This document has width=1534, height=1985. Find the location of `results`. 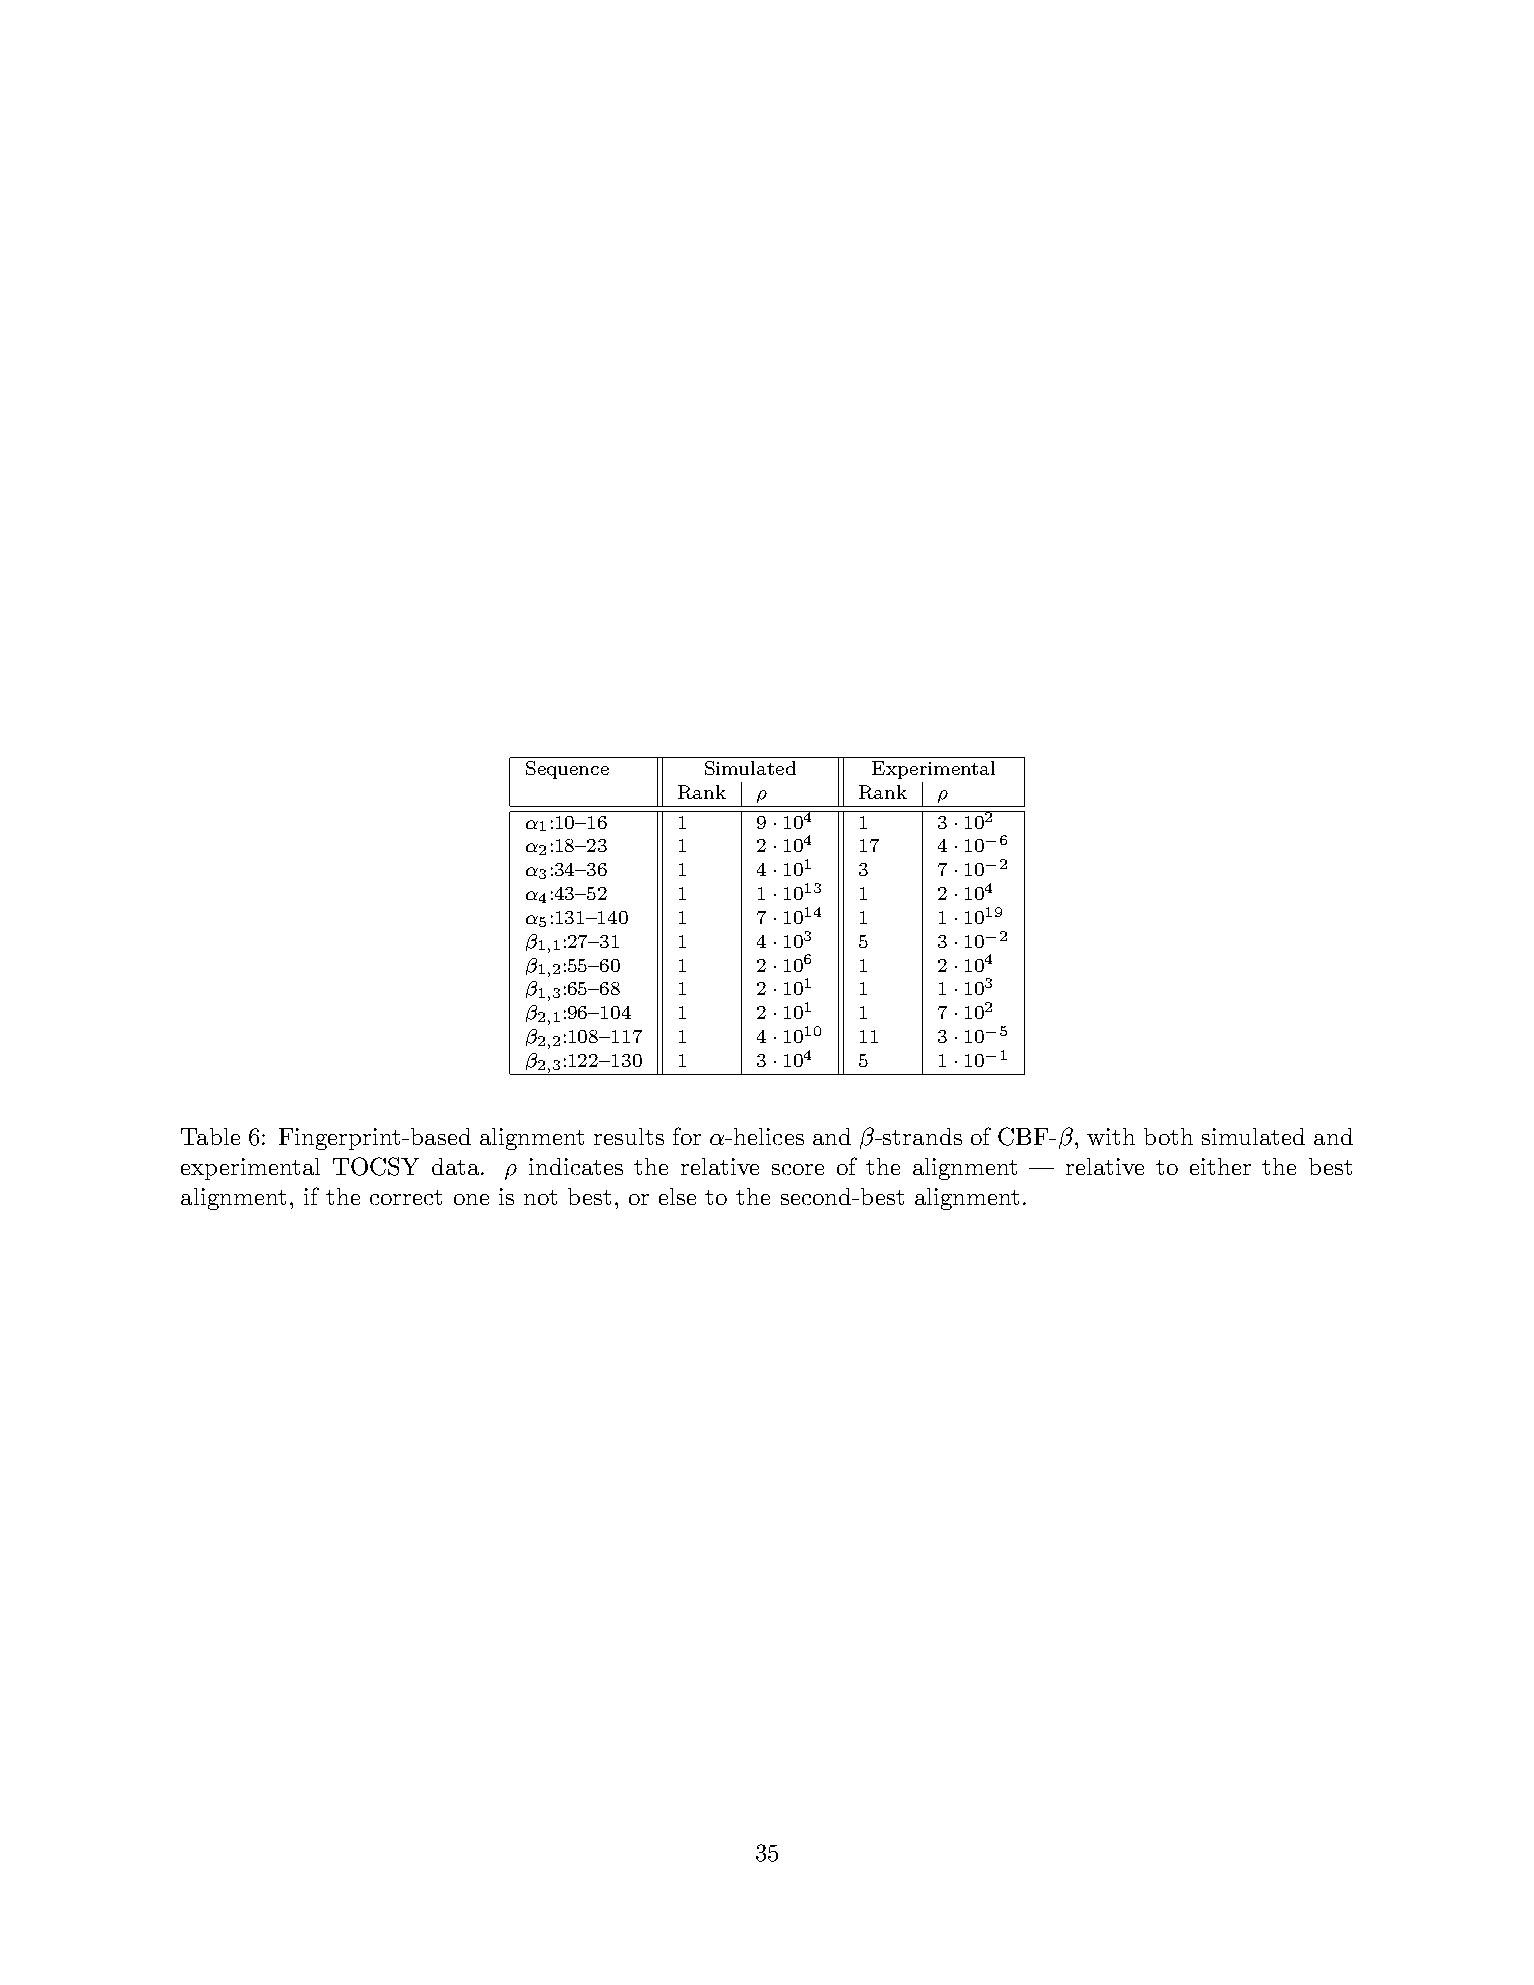

results is located at coordinates (629, 1136).
